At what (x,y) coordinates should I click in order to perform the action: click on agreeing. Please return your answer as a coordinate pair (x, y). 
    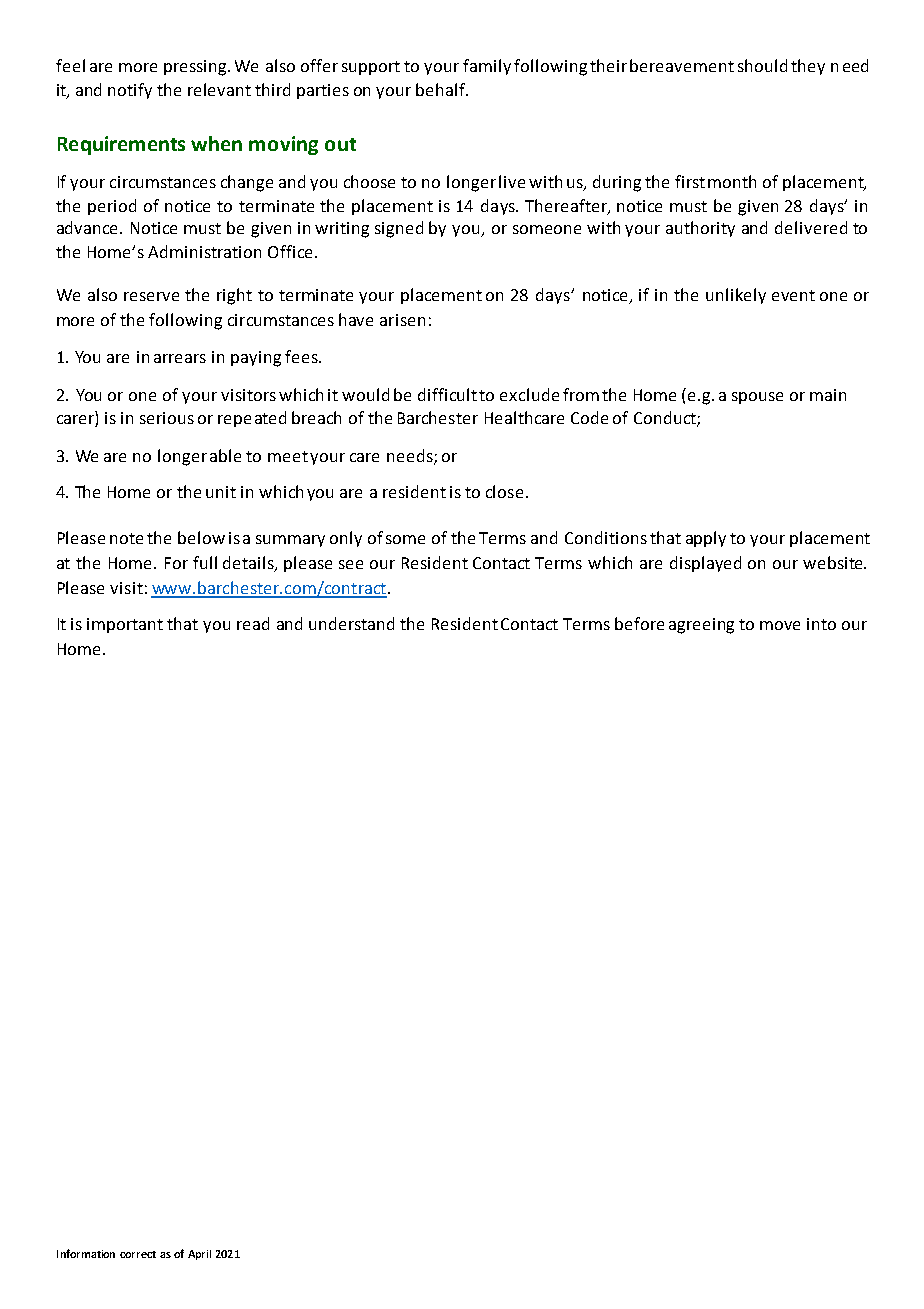
    Looking at the image, I should click on (701, 626).
